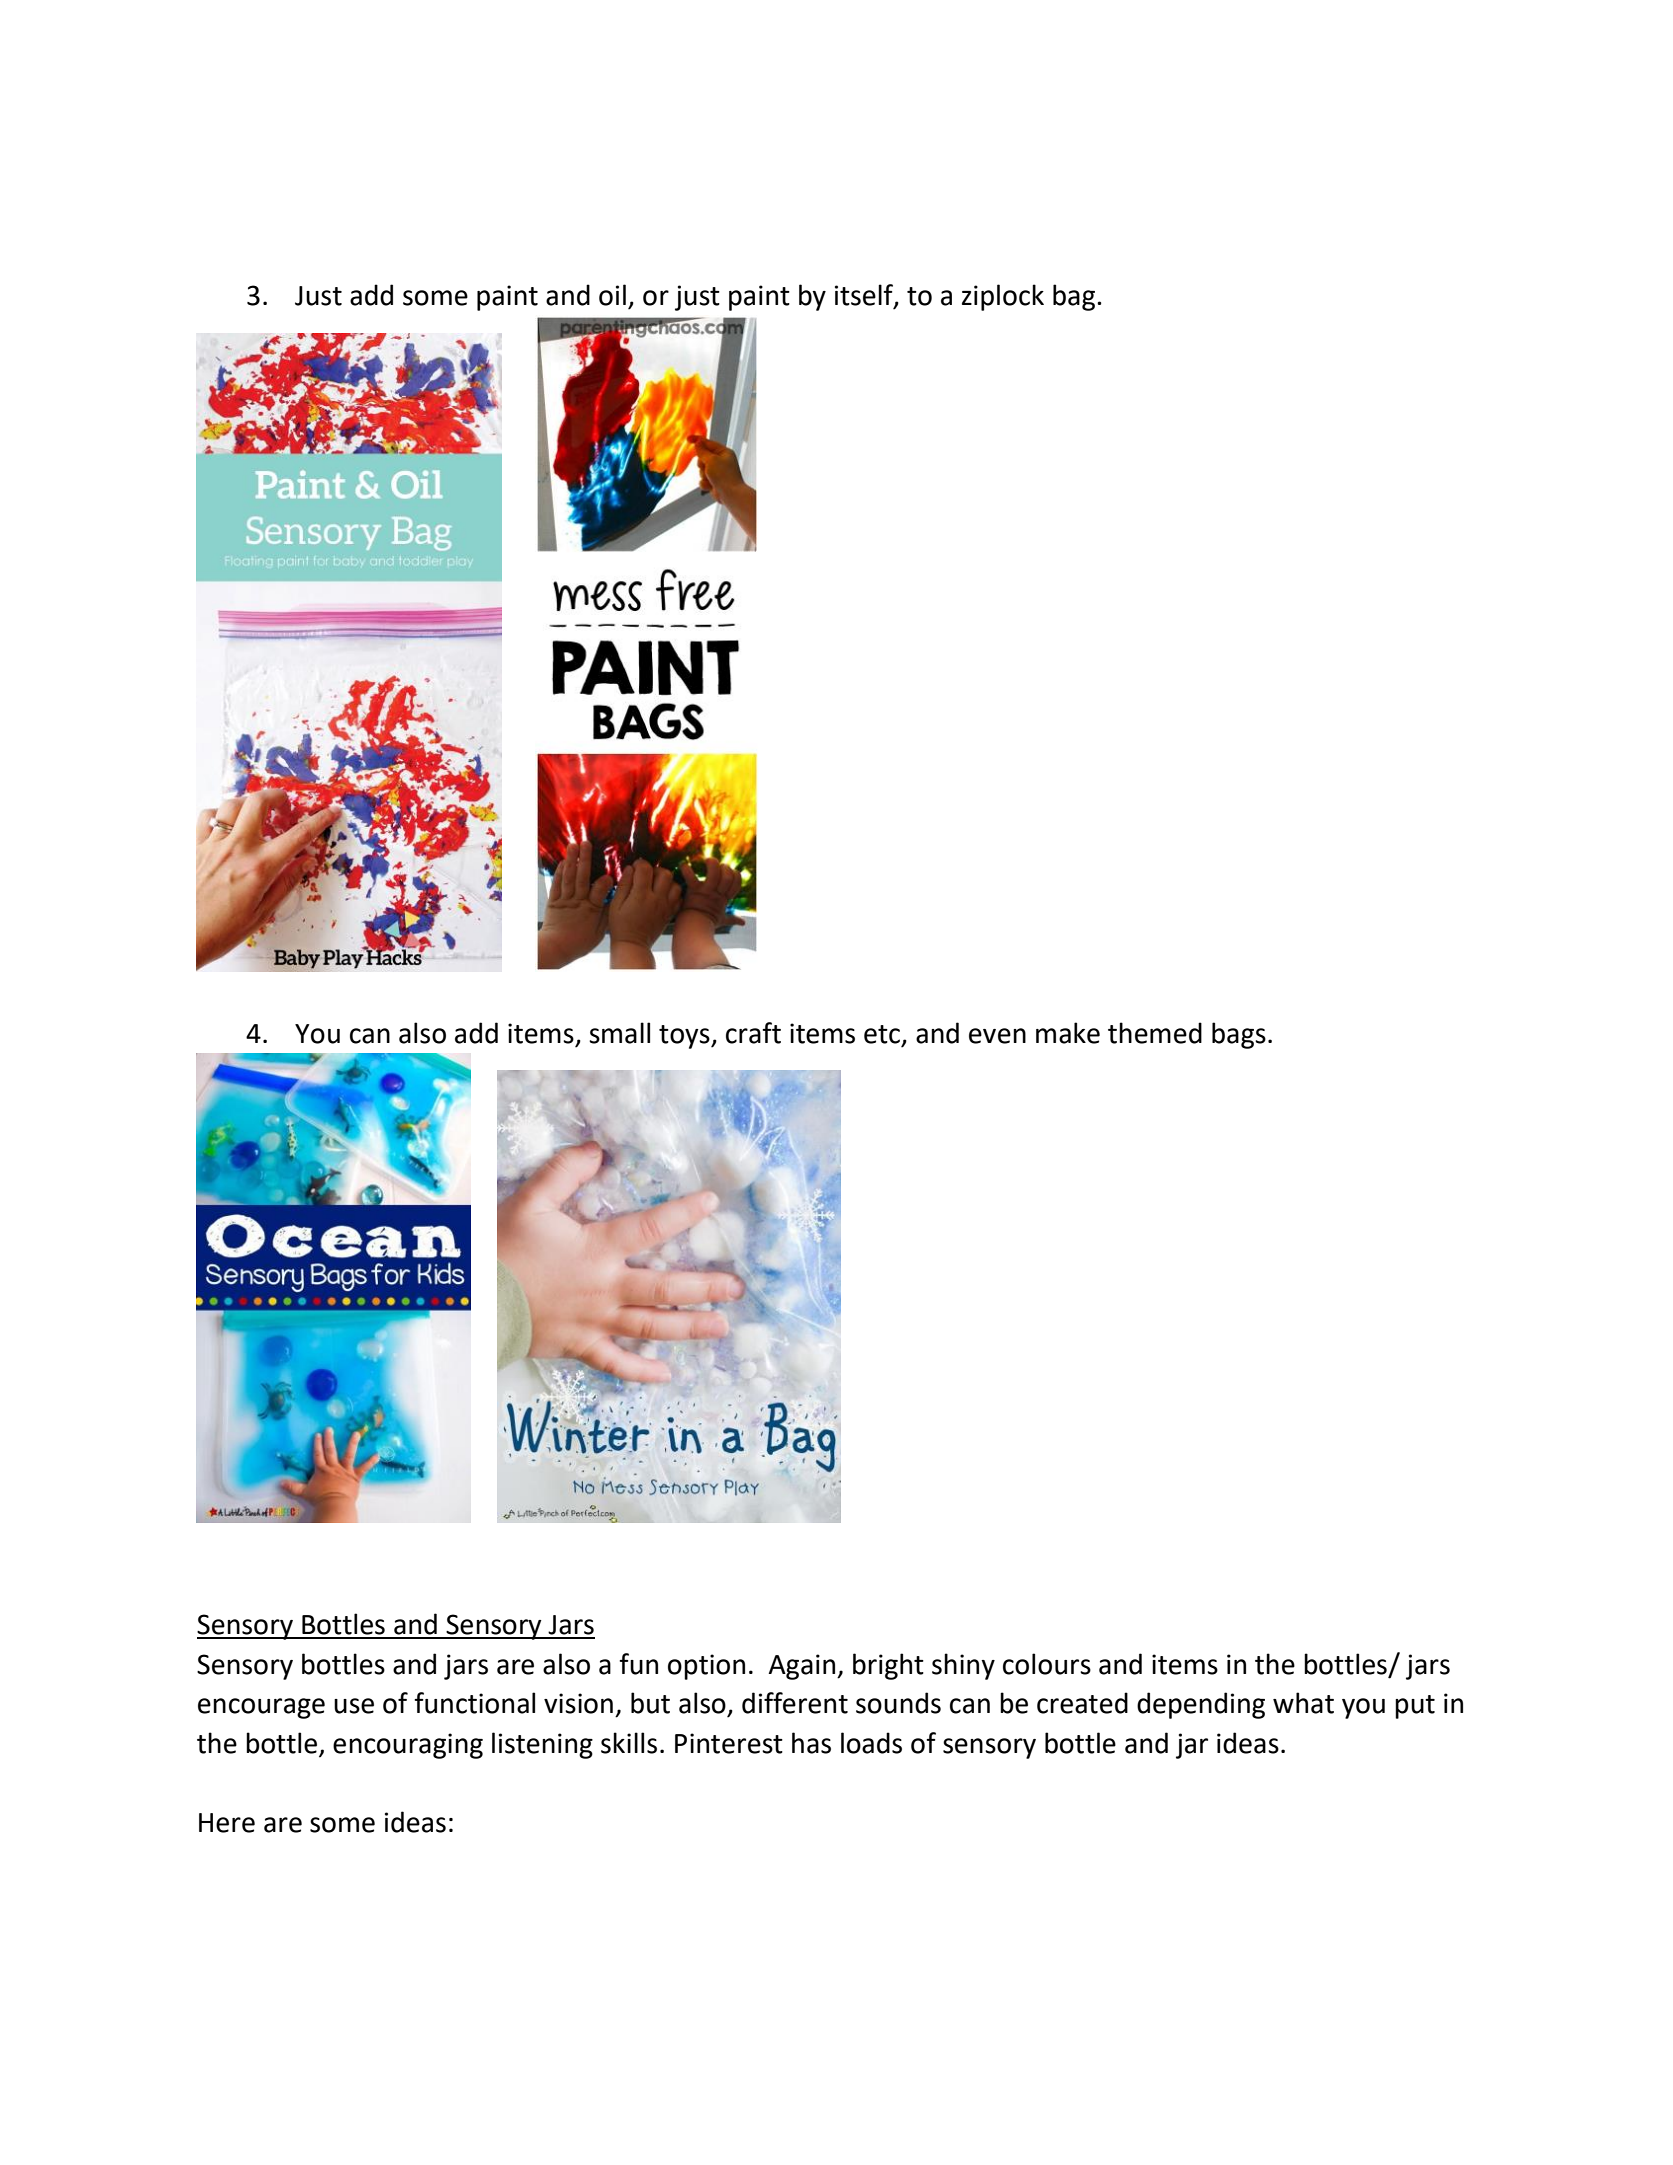 The height and width of the page is (2165, 1673). I want to click on bags, so click(1239, 1035).
